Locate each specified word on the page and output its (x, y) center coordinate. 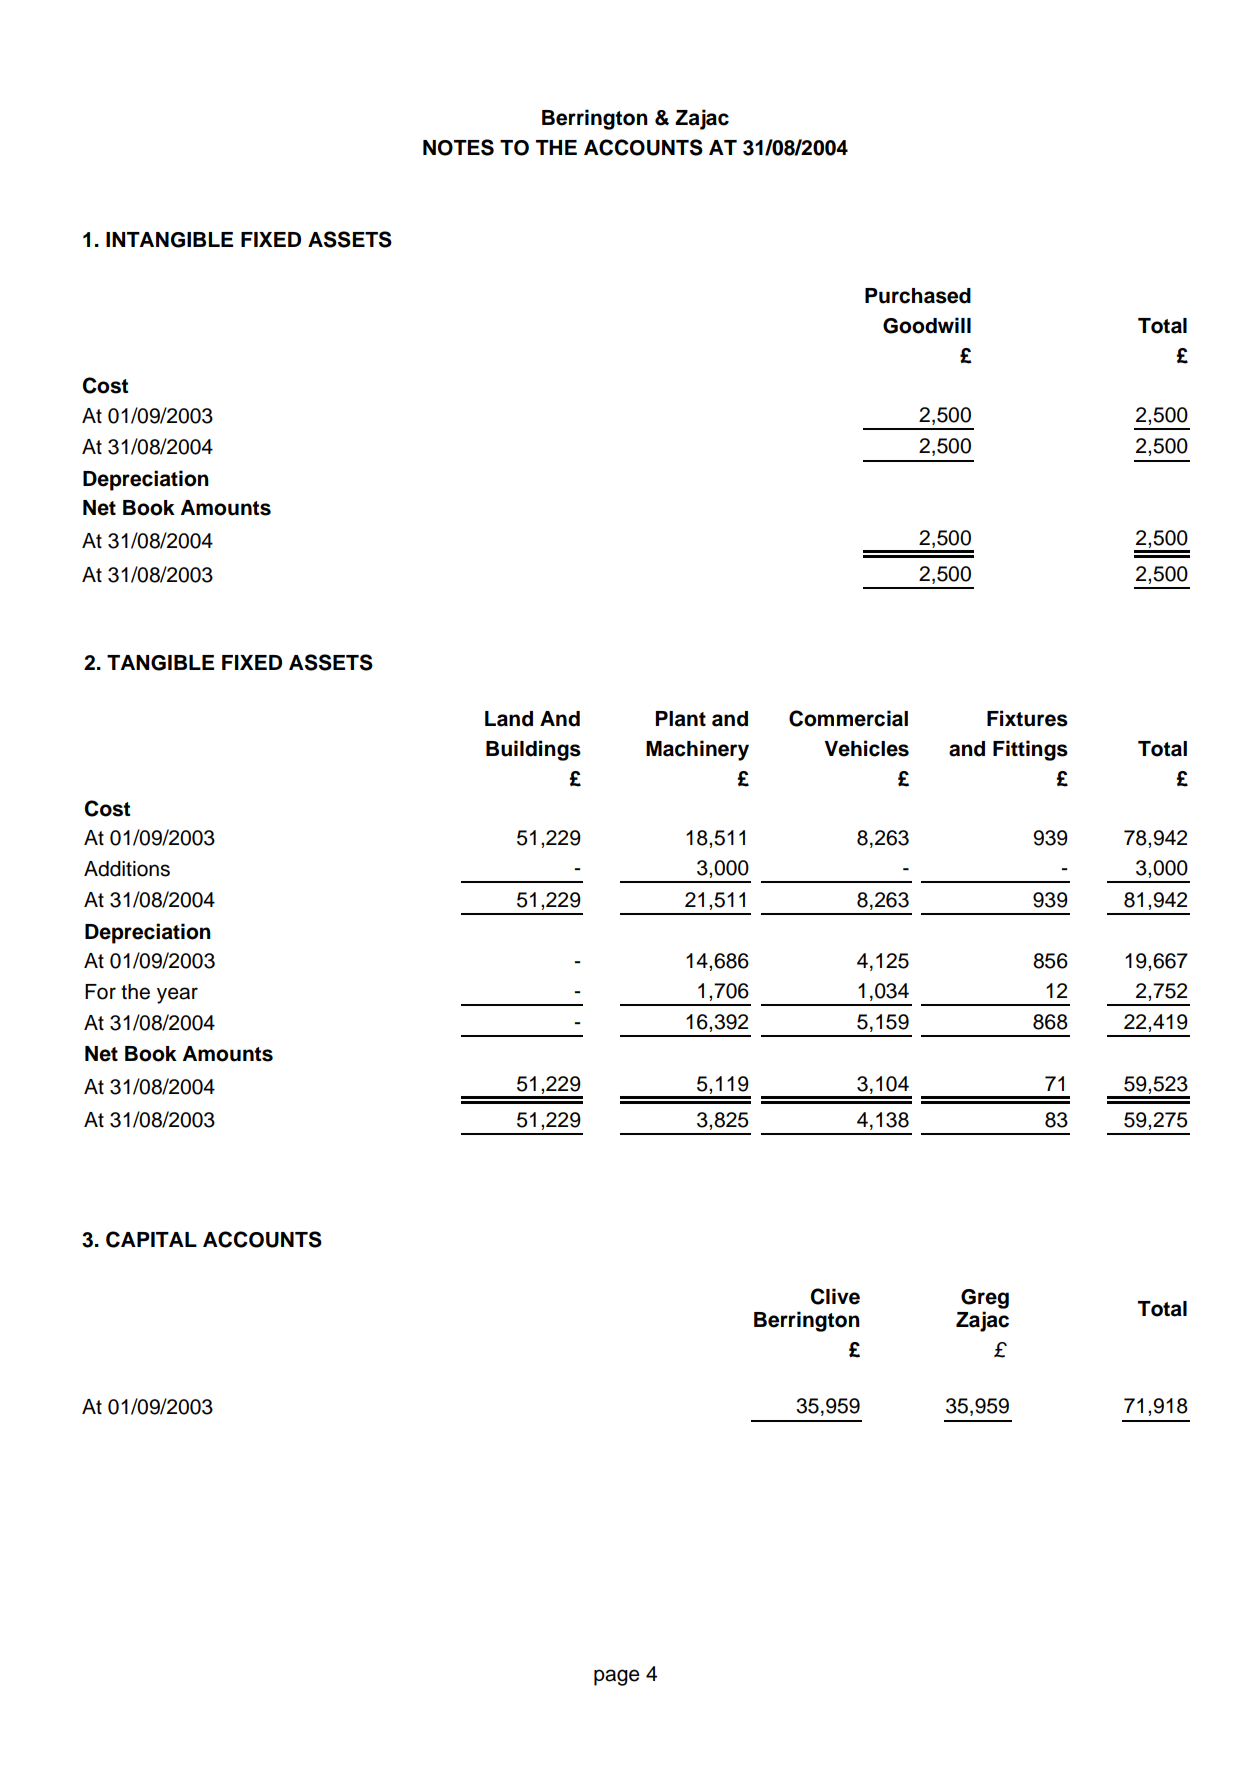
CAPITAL (151, 1239)
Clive (835, 1296)
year (177, 995)
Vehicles (866, 748)
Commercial (848, 718)
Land (509, 719)
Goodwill (927, 325)
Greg (985, 1299)
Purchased (918, 296)
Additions (127, 869)
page (617, 1677)
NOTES (458, 147)
